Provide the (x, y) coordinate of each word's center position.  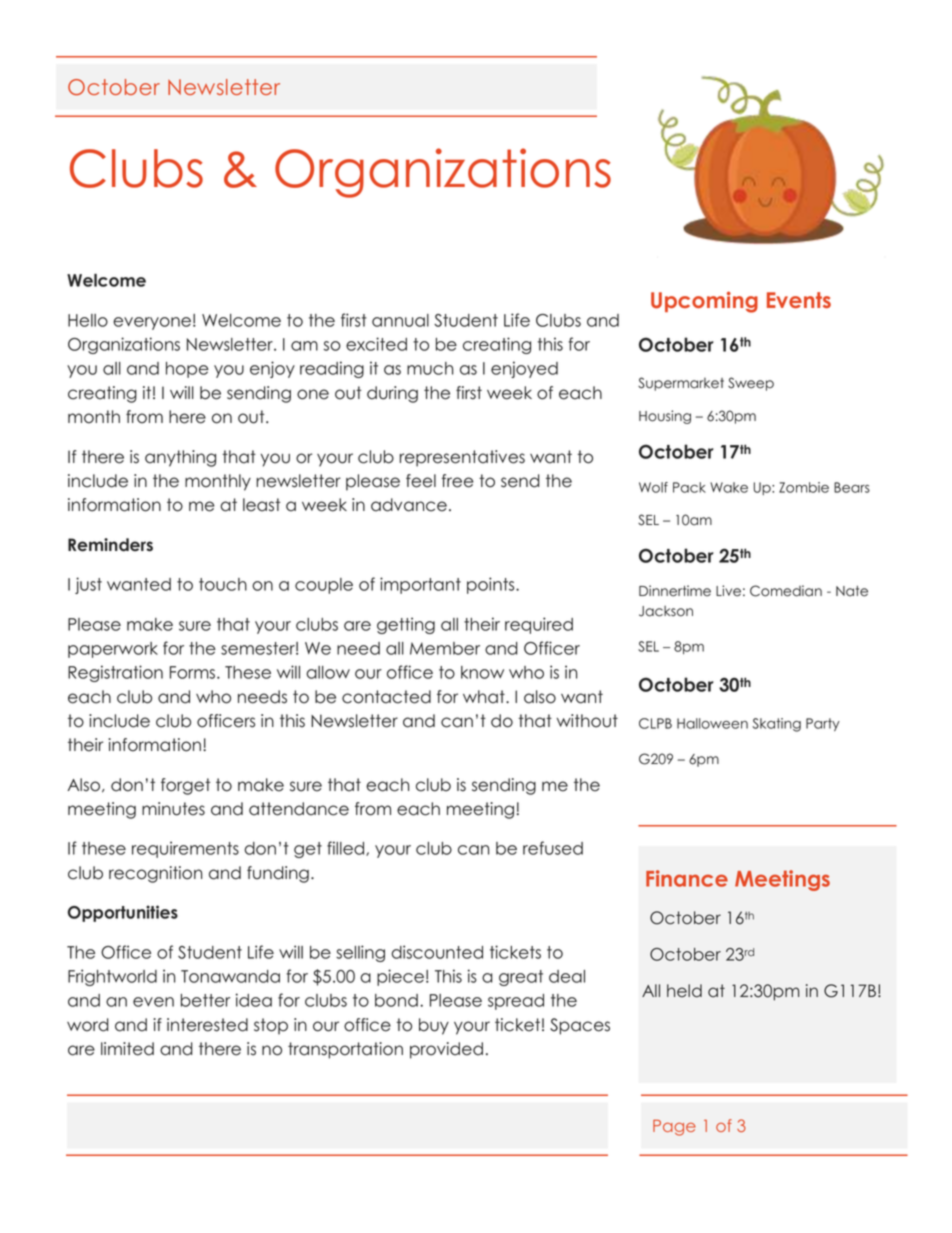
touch (223, 584)
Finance (687, 878)
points (492, 585)
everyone (152, 323)
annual (400, 320)
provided (446, 1050)
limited (127, 1049)
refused (553, 848)
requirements (185, 849)
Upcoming (704, 302)
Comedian (786, 591)
